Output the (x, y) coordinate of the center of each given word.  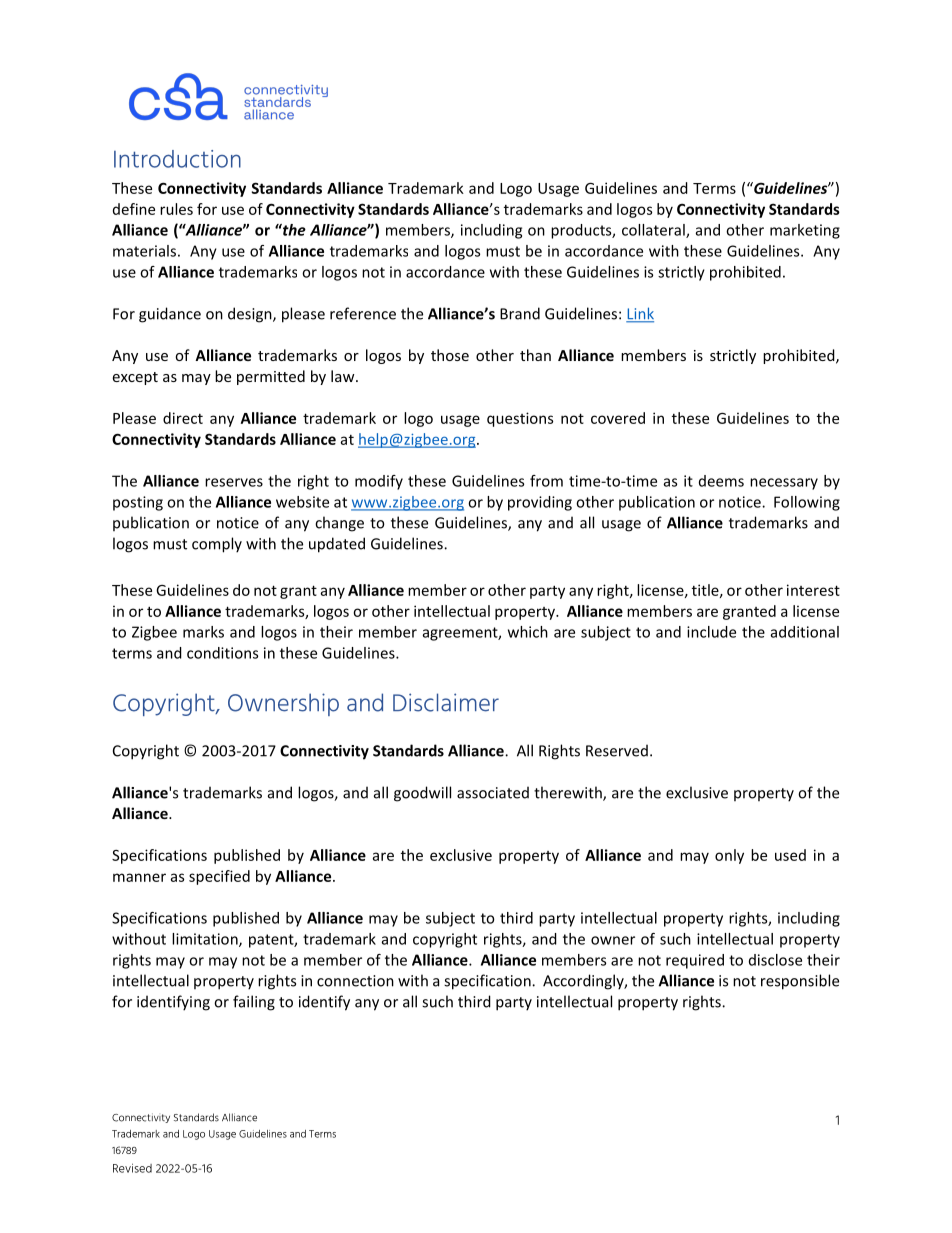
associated (493, 792)
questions (520, 419)
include (711, 632)
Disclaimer (446, 702)
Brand (520, 313)
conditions (222, 653)
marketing (805, 231)
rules (176, 209)
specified (219, 877)
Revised (132, 1168)
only (729, 856)
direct (183, 418)
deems (721, 481)
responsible (800, 982)
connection (355, 981)
